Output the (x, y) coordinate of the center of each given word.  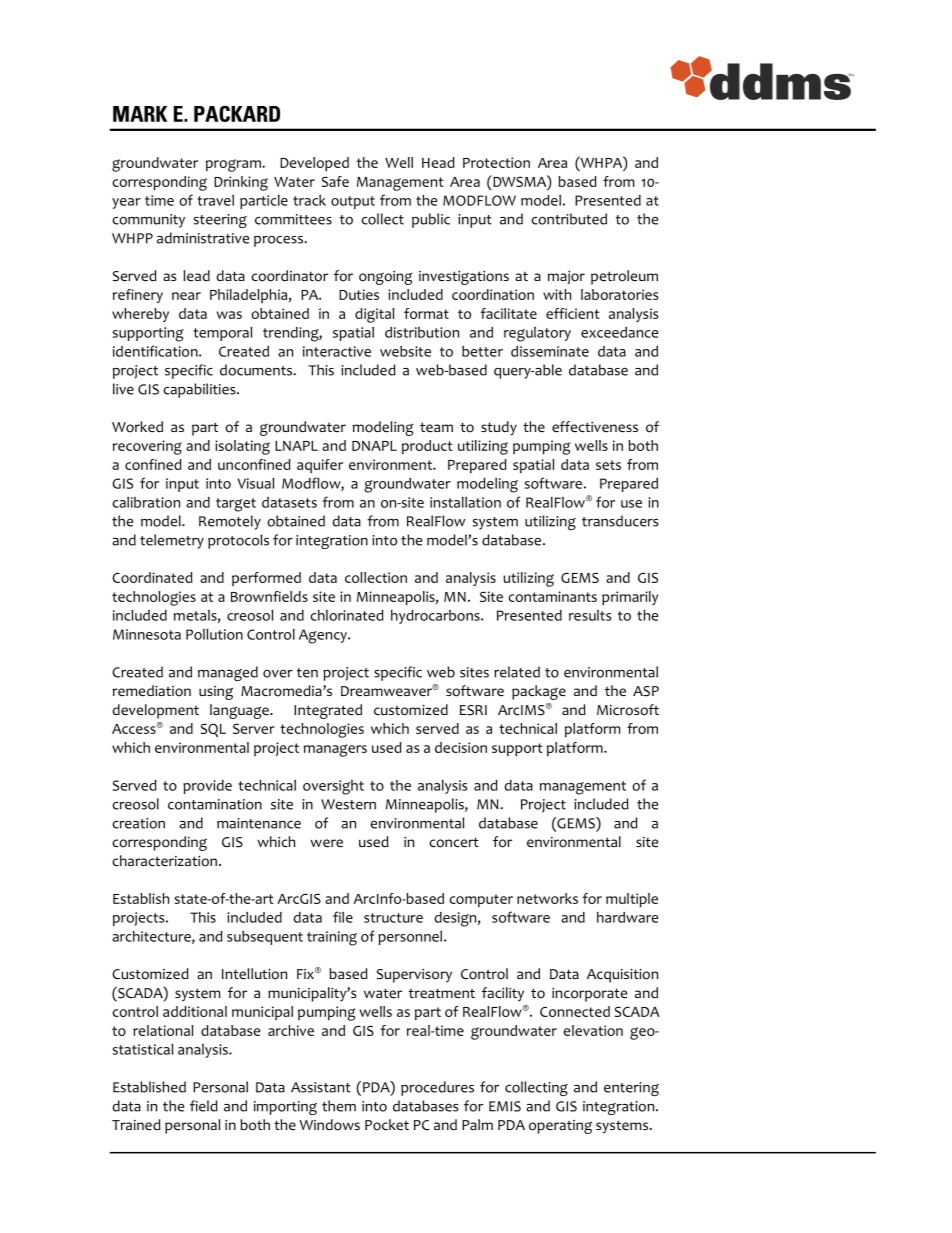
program (234, 165)
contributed (569, 219)
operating (560, 1127)
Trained (136, 1124)
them (339, 1106)
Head (438, 162)
